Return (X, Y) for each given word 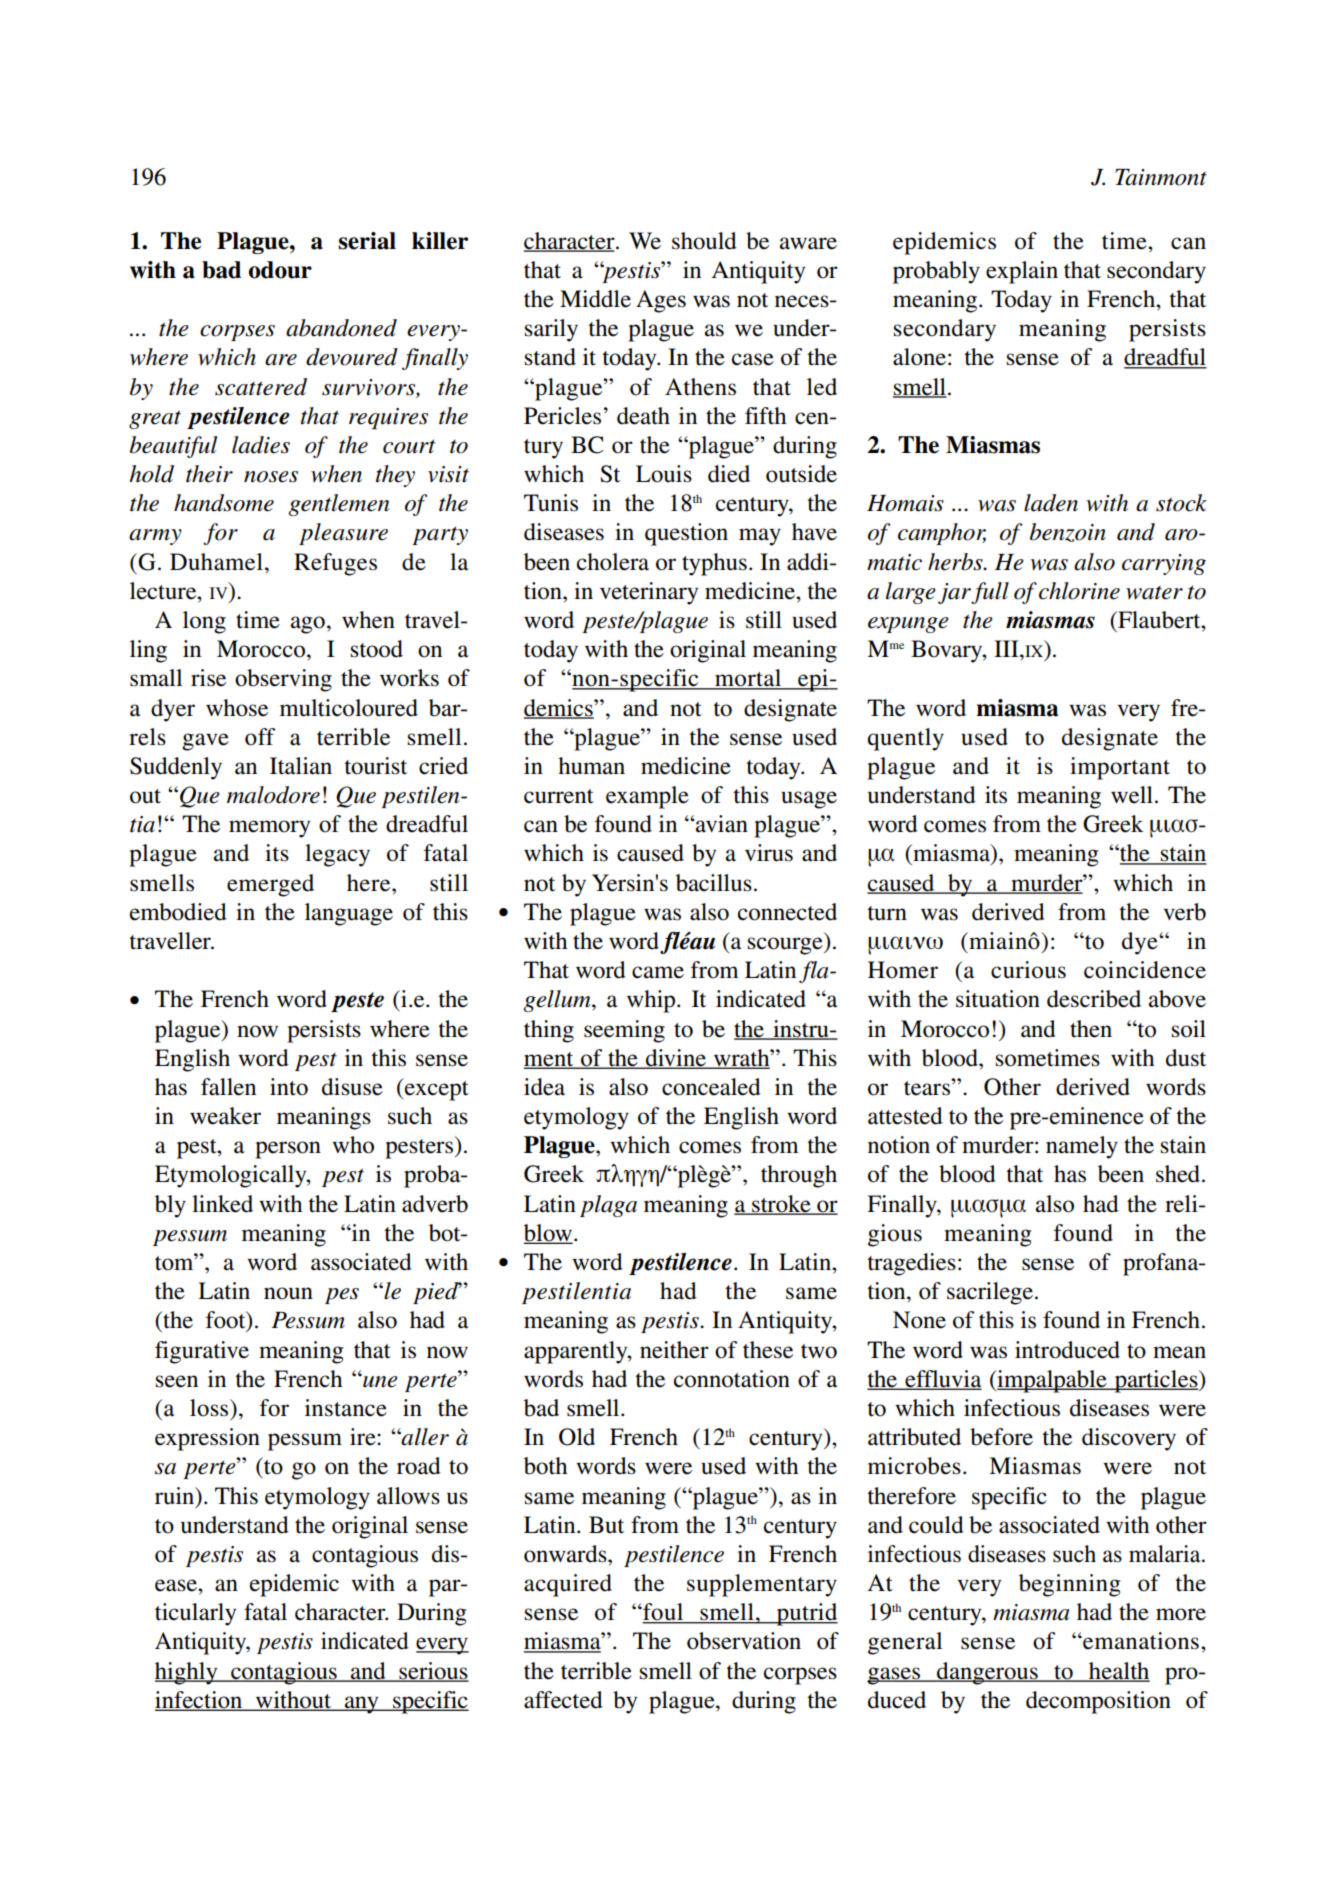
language (349, 914)
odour (280, 270)
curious (1028, 970)
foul (663, 1613)
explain (1022, 272)
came (658, 972)
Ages (661, 301)
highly (187, 1673)
